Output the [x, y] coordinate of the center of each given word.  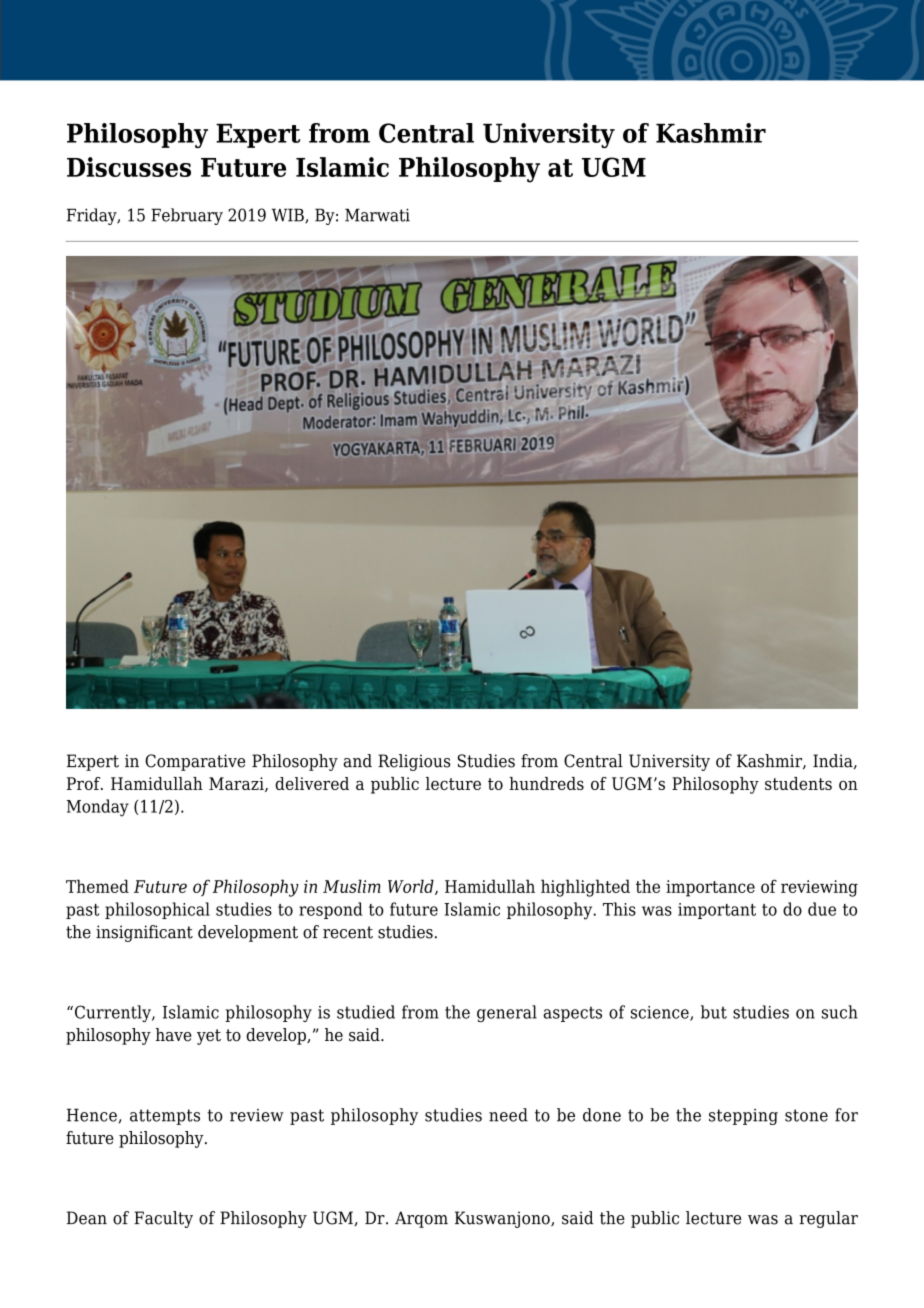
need [508, 1115]
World [412, 887]
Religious [414, 762]
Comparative [195, 762]
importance [710, 888]
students [798, 783]
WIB [288, 216]
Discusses [129, 167]
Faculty [163, 1219]
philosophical [157, 910]
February [187, 216]
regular [828, 1219]
